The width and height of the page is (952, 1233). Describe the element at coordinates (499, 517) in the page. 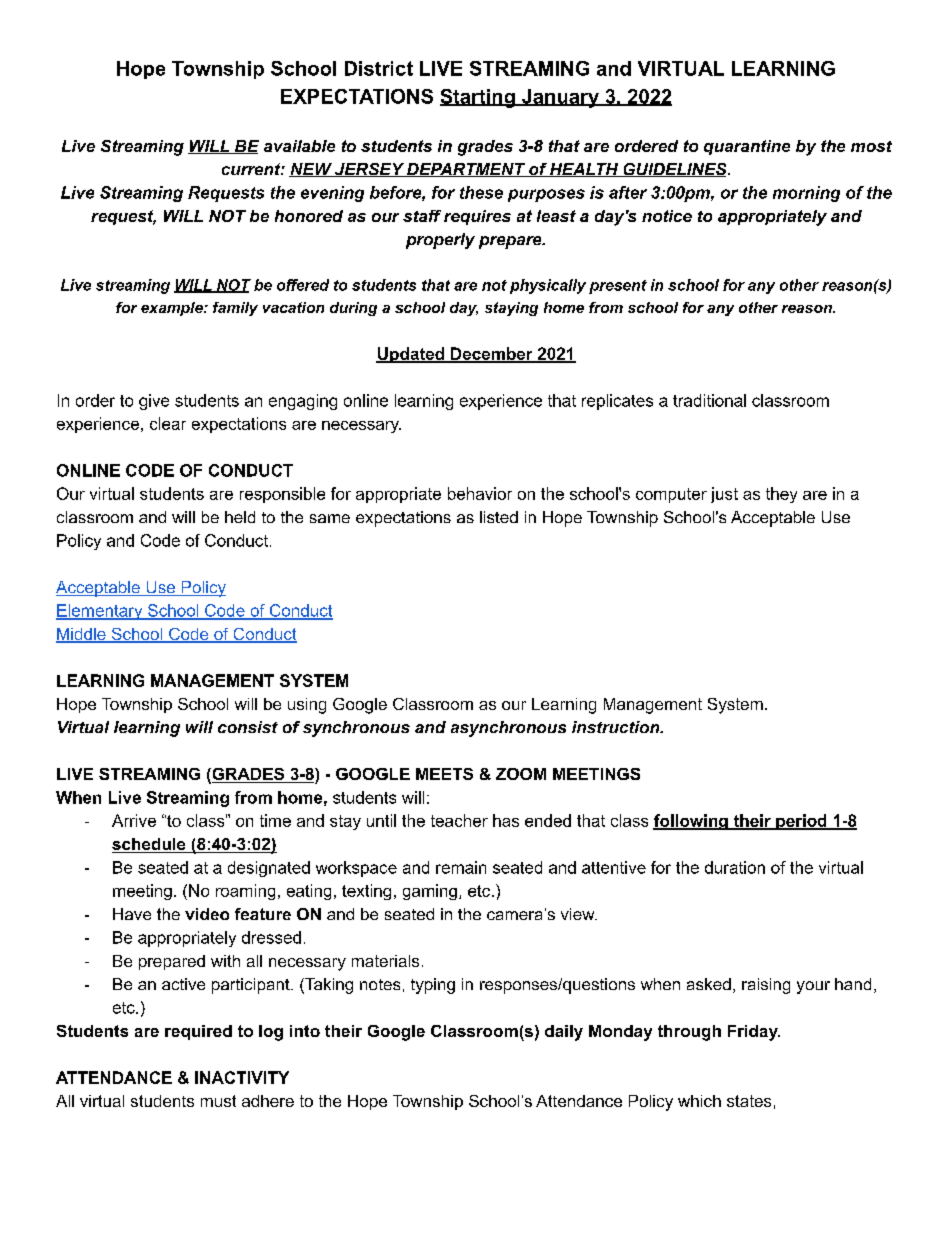

I see `listed` at that location.
